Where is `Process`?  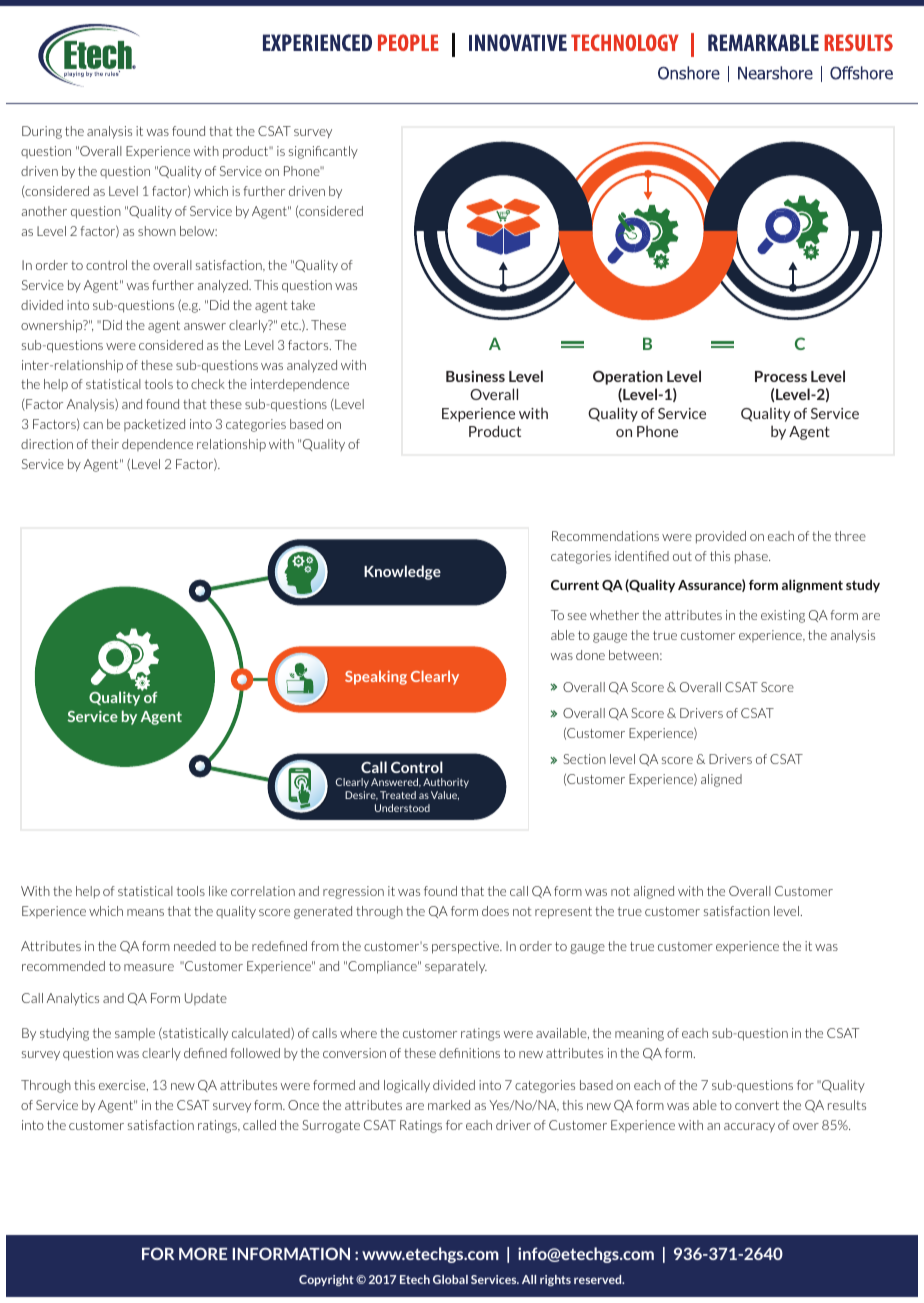 Process is located at coordinates (781, 376).
